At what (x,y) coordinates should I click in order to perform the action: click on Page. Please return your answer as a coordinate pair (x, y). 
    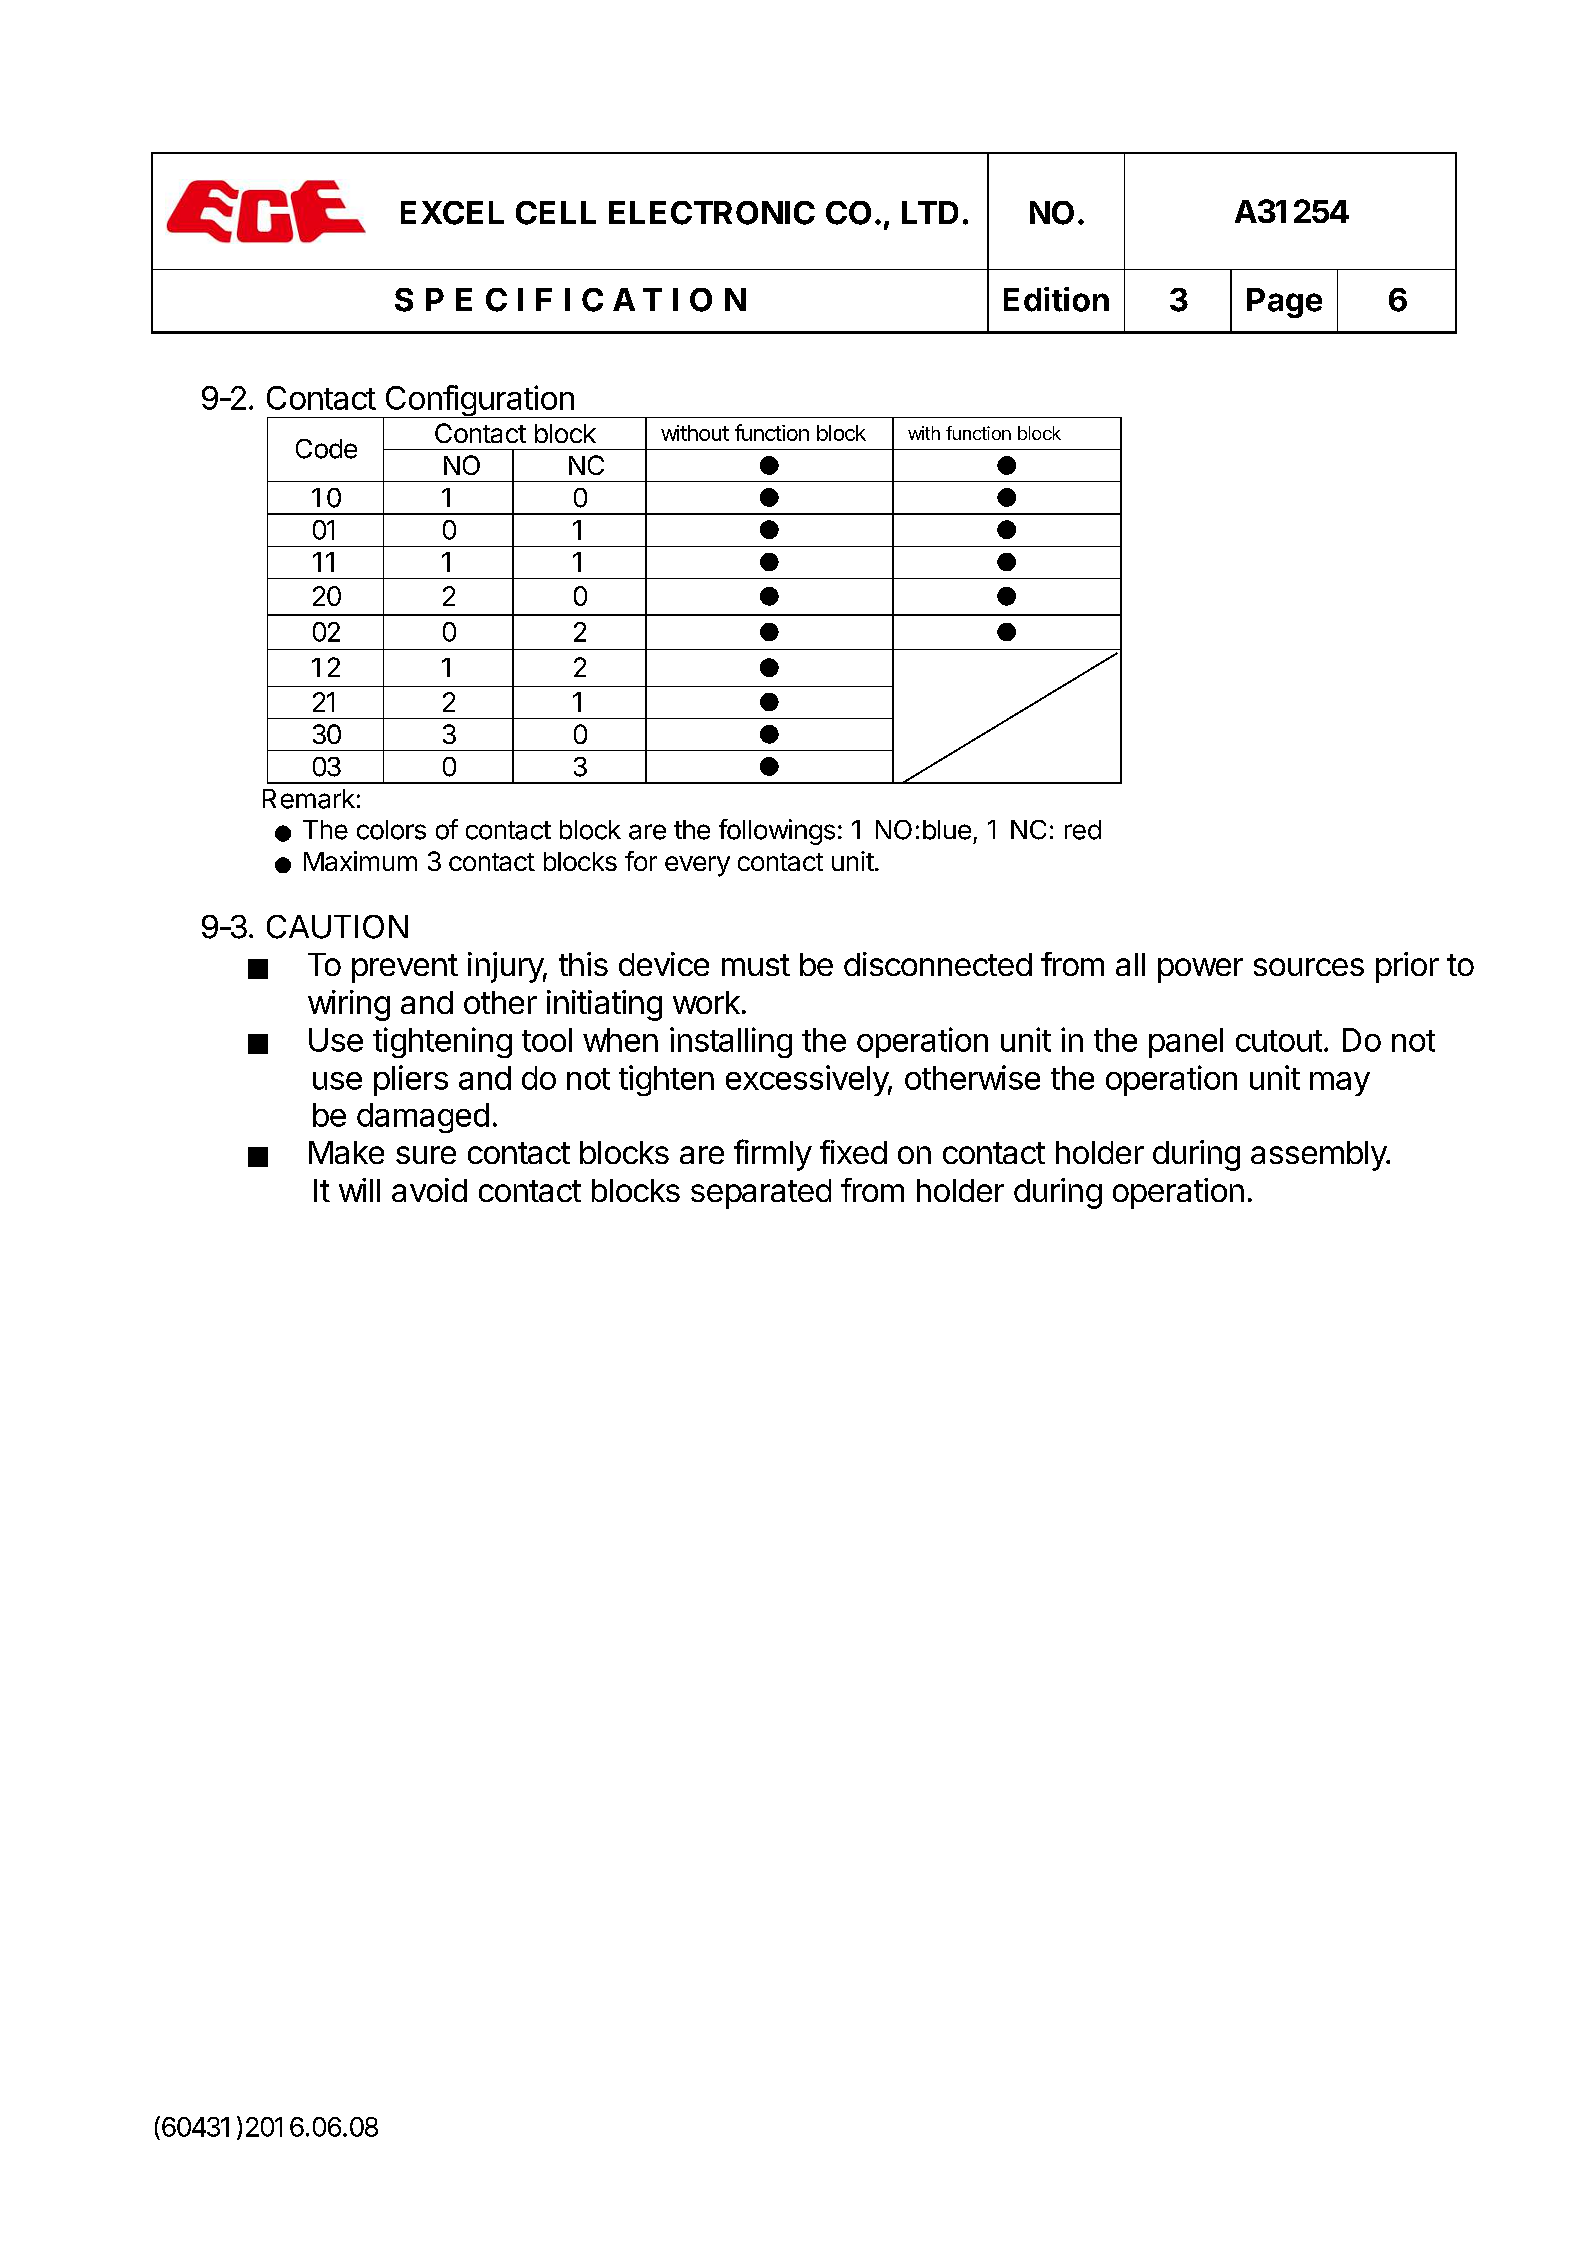
    Looking at the image, I should click on (1284, 303).
